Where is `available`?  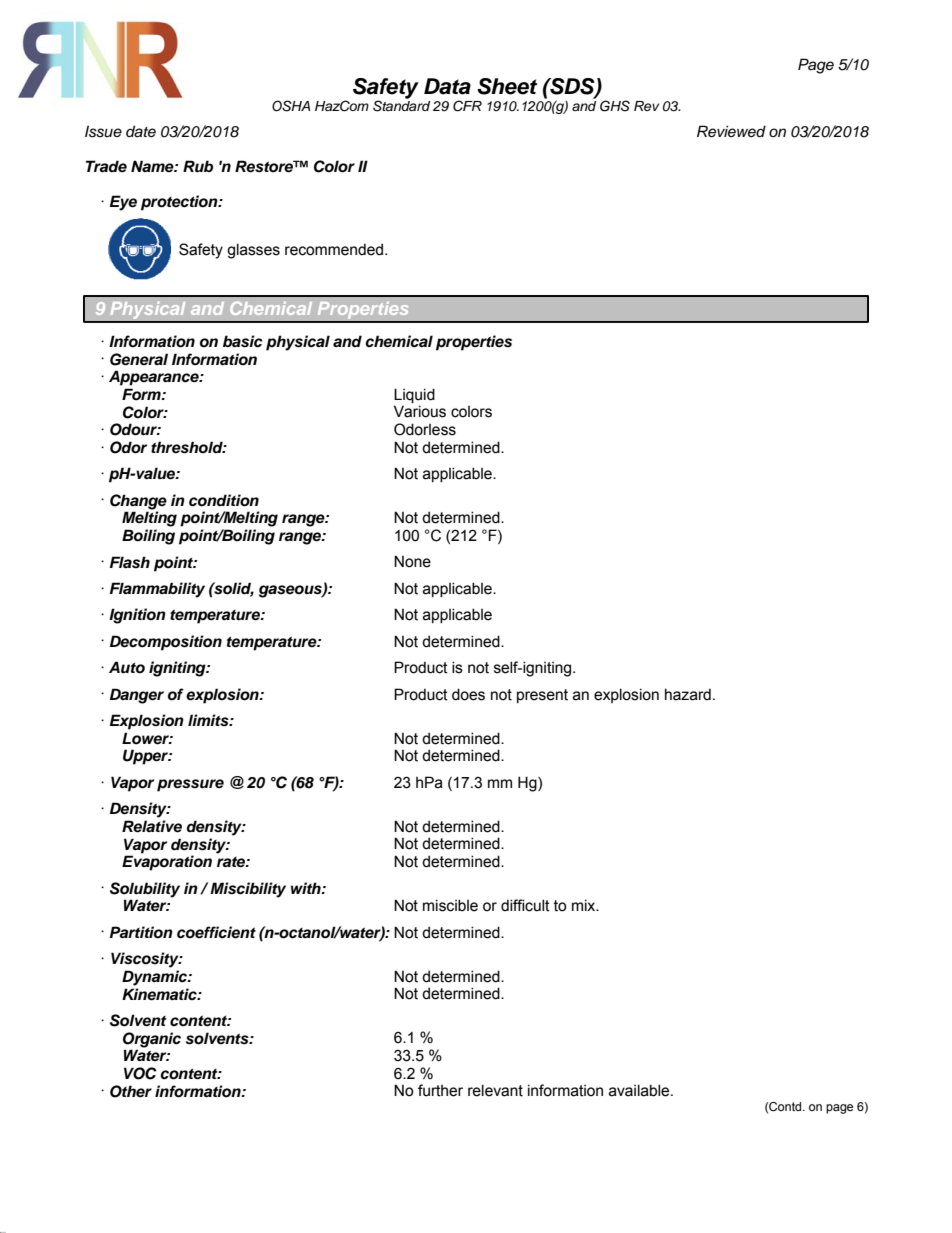 available is located at coordinates (640, 1090).
